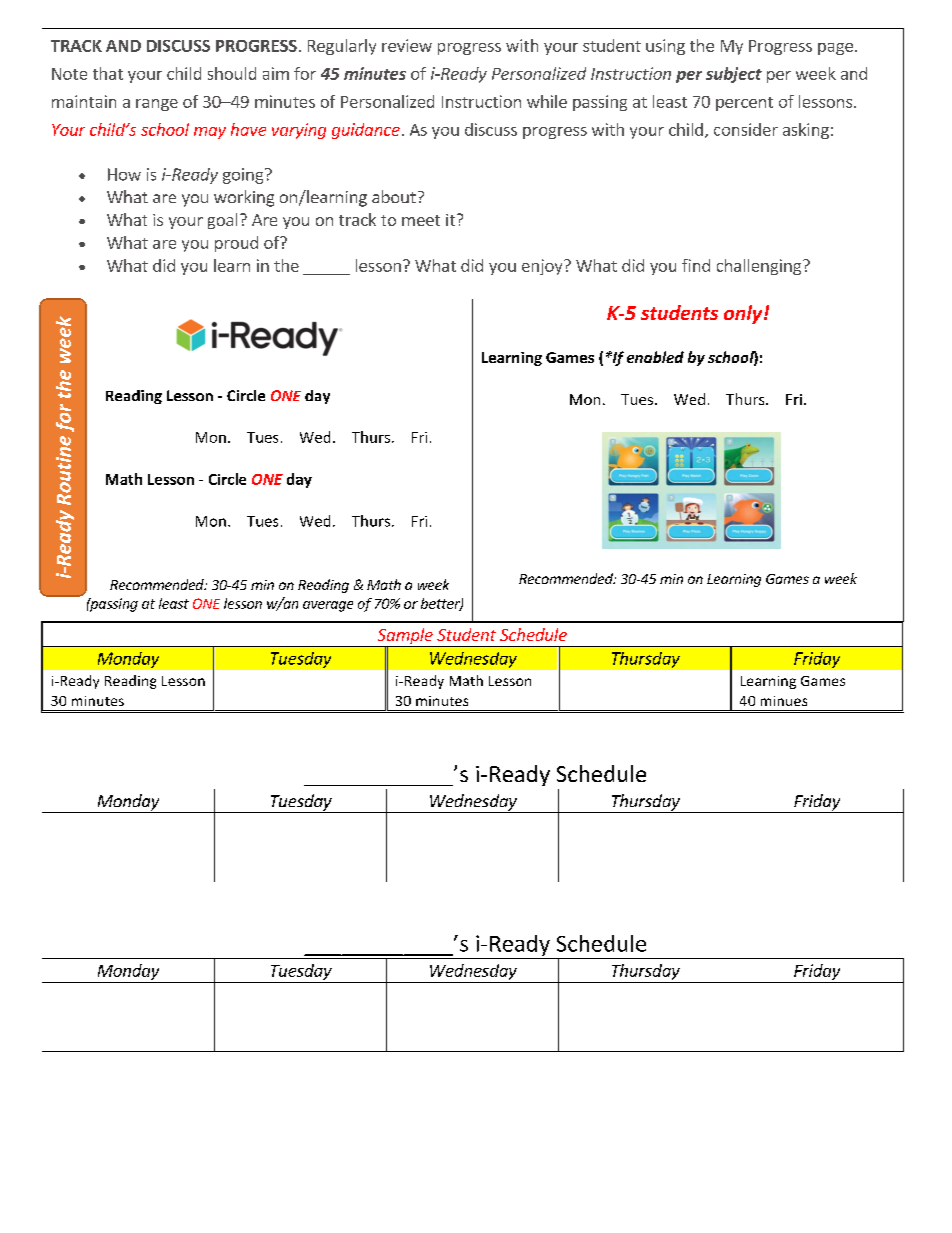 The height and width of the image is (1233, 952). What do you see at coordinates (760, 267) in the image?
I see `challenging` at bounding box center [760, 267].
